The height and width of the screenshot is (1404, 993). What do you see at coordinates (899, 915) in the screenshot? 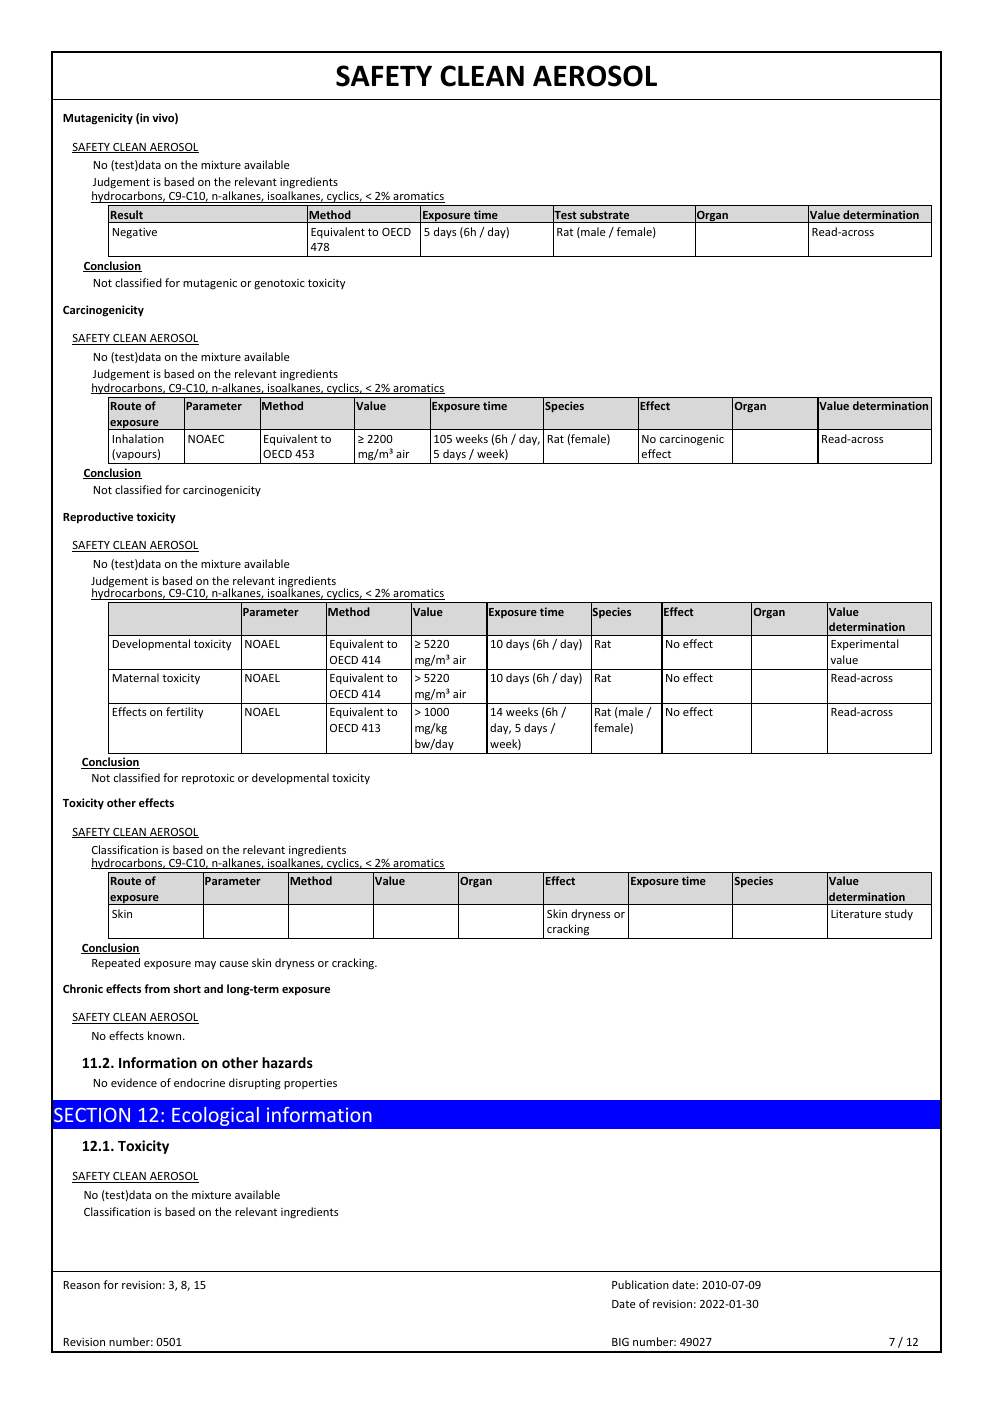
I see `study` at bounding box center [899, 915].
